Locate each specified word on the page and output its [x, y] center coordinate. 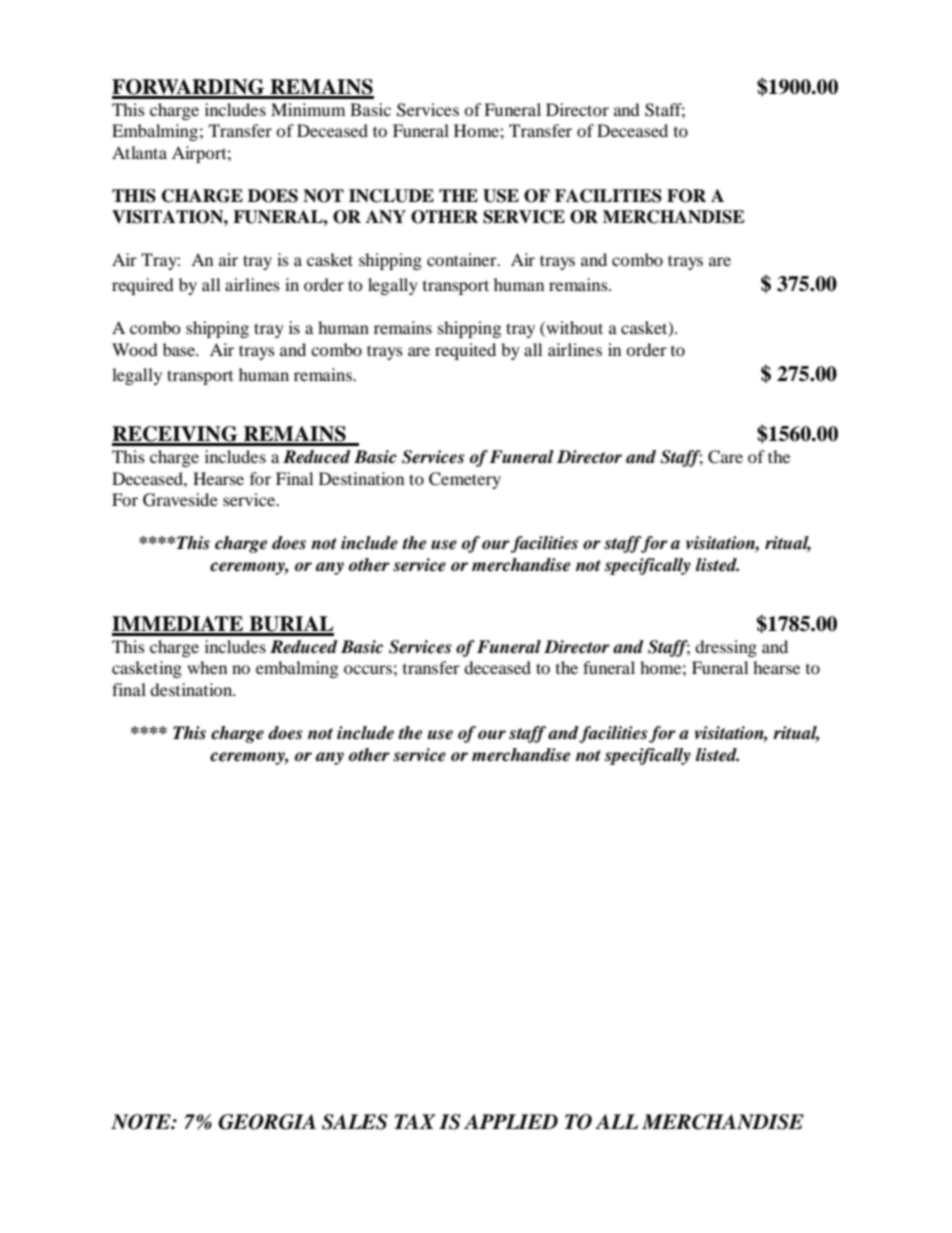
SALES [355, 1122]
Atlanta [139, 152]
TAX [415, 1121]
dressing [726, 648]
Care [725, 457]
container [463, 259]
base [180, 349]
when [207, 667]
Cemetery [465, 480]
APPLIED [511, 1121]
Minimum [308, 109]
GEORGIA [267, 1122]
